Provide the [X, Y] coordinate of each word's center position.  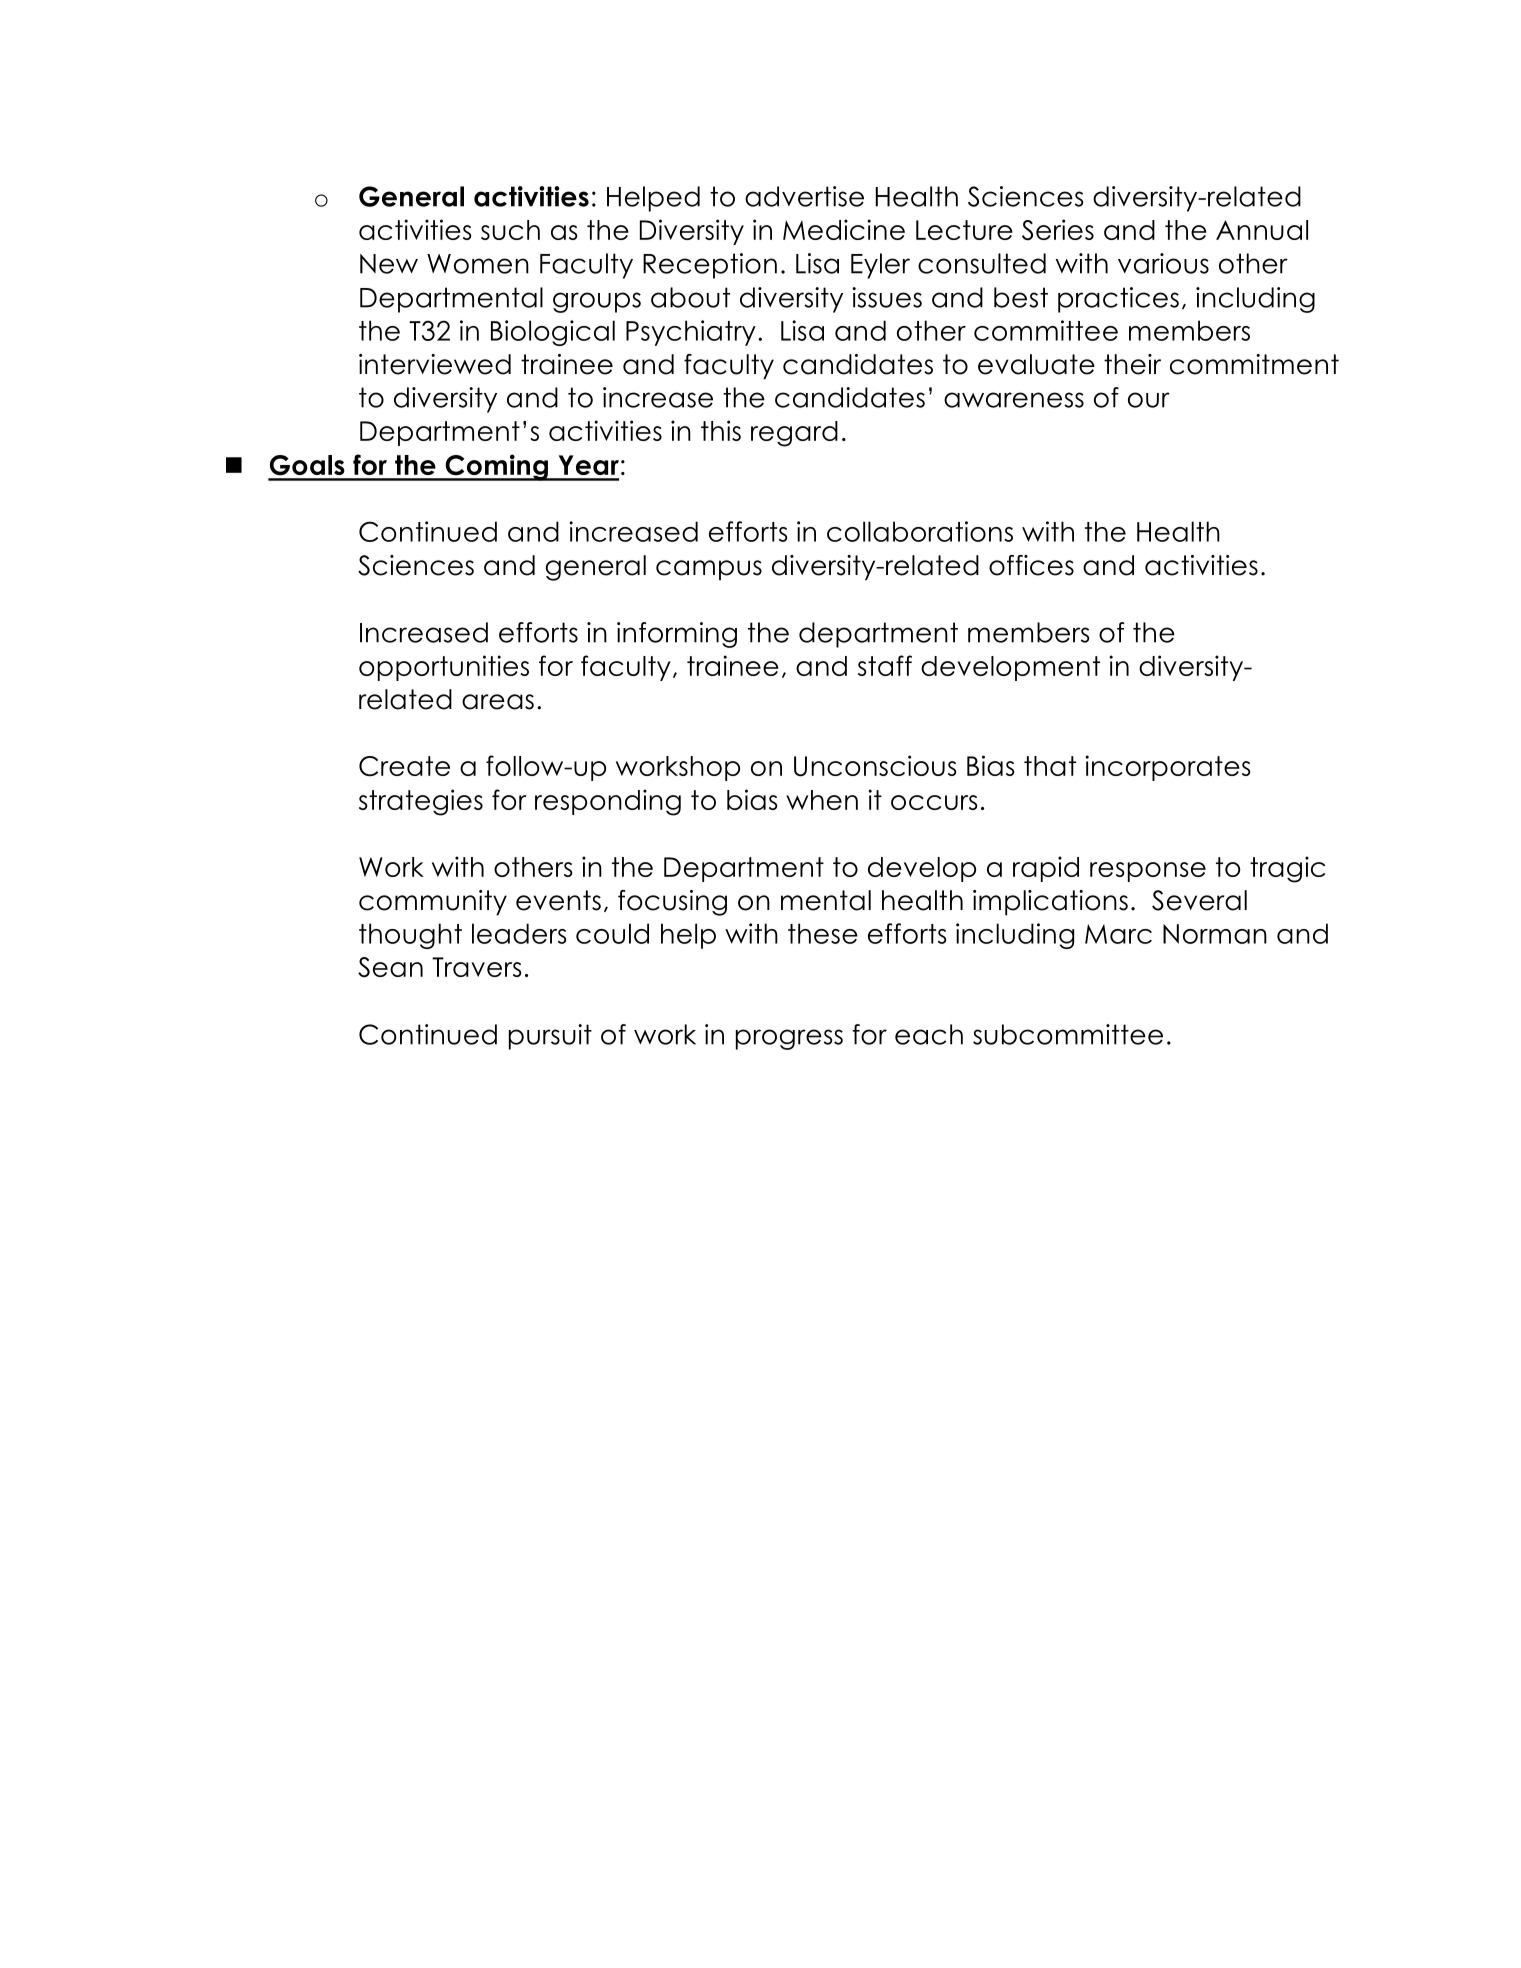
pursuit [550, 1037]
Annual [1262, 230]
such [510, 230]
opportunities [444, 668]
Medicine [844, 229]
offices [1031, 565]
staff [885, 665]
